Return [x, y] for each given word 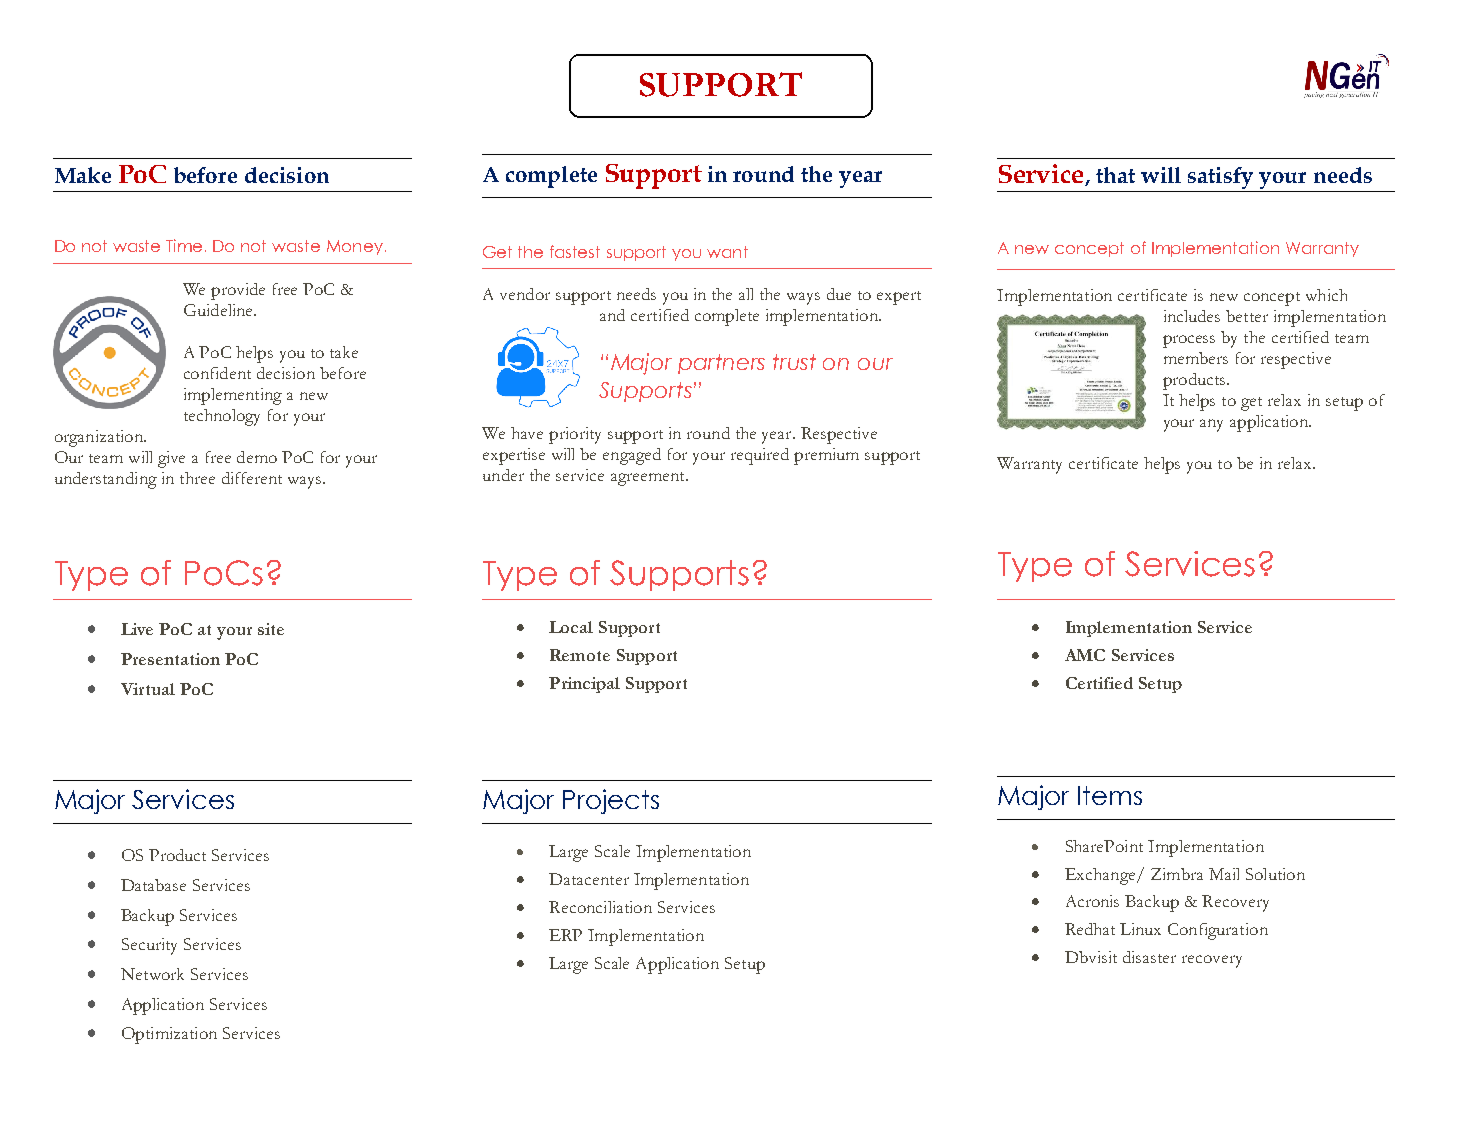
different [252, 478]
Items [1110, 795]
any [1211, 425]
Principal [584, 685]
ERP [565, 935]
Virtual [148, 689]
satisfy [1220, 178]
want [727, 252]
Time [184, 245]
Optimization [169, 1035]
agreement [649, 479]
